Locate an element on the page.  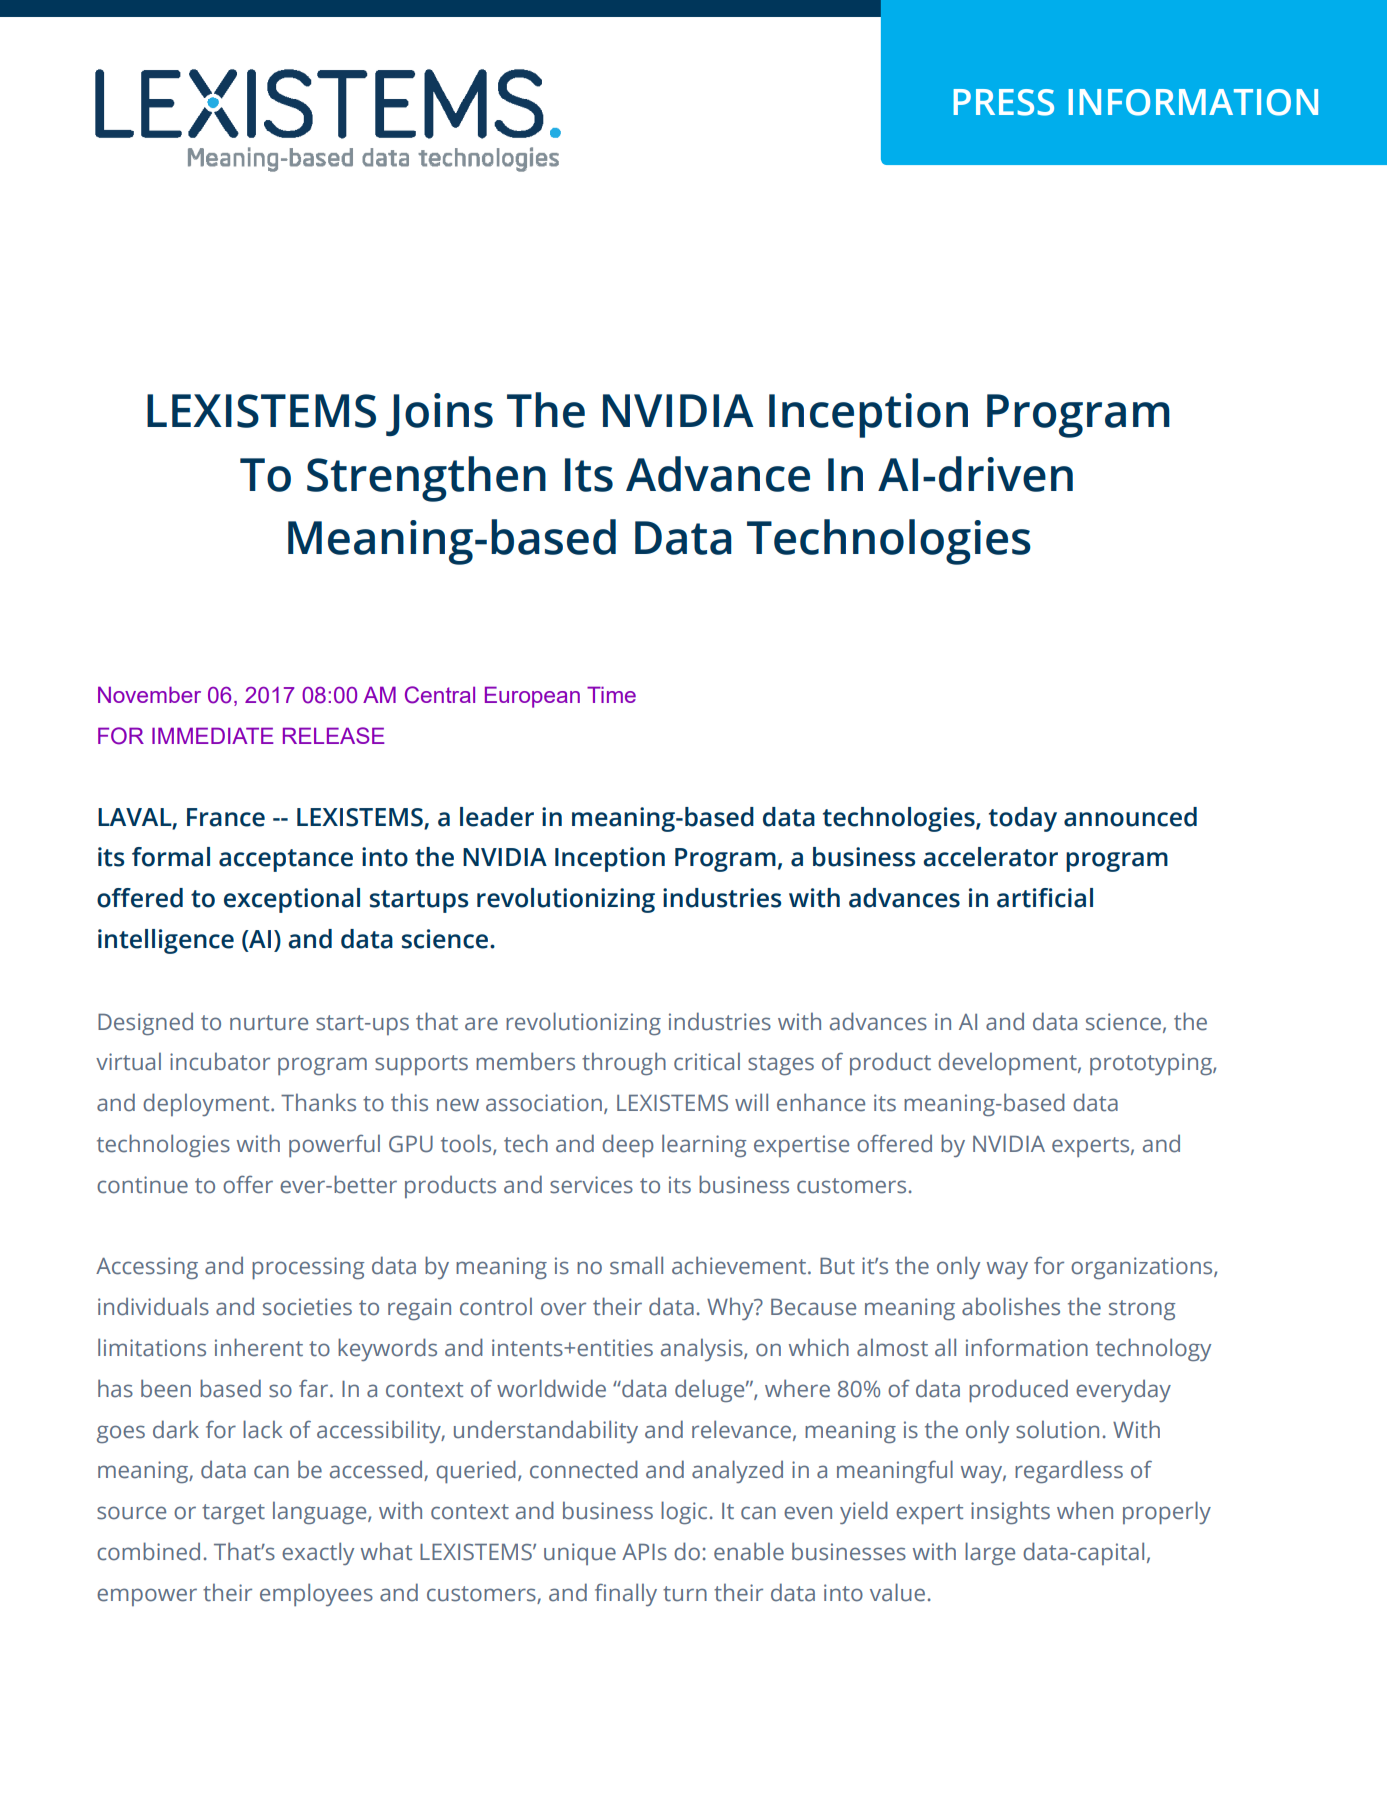
Joins is located at coordinates (439, 414).
